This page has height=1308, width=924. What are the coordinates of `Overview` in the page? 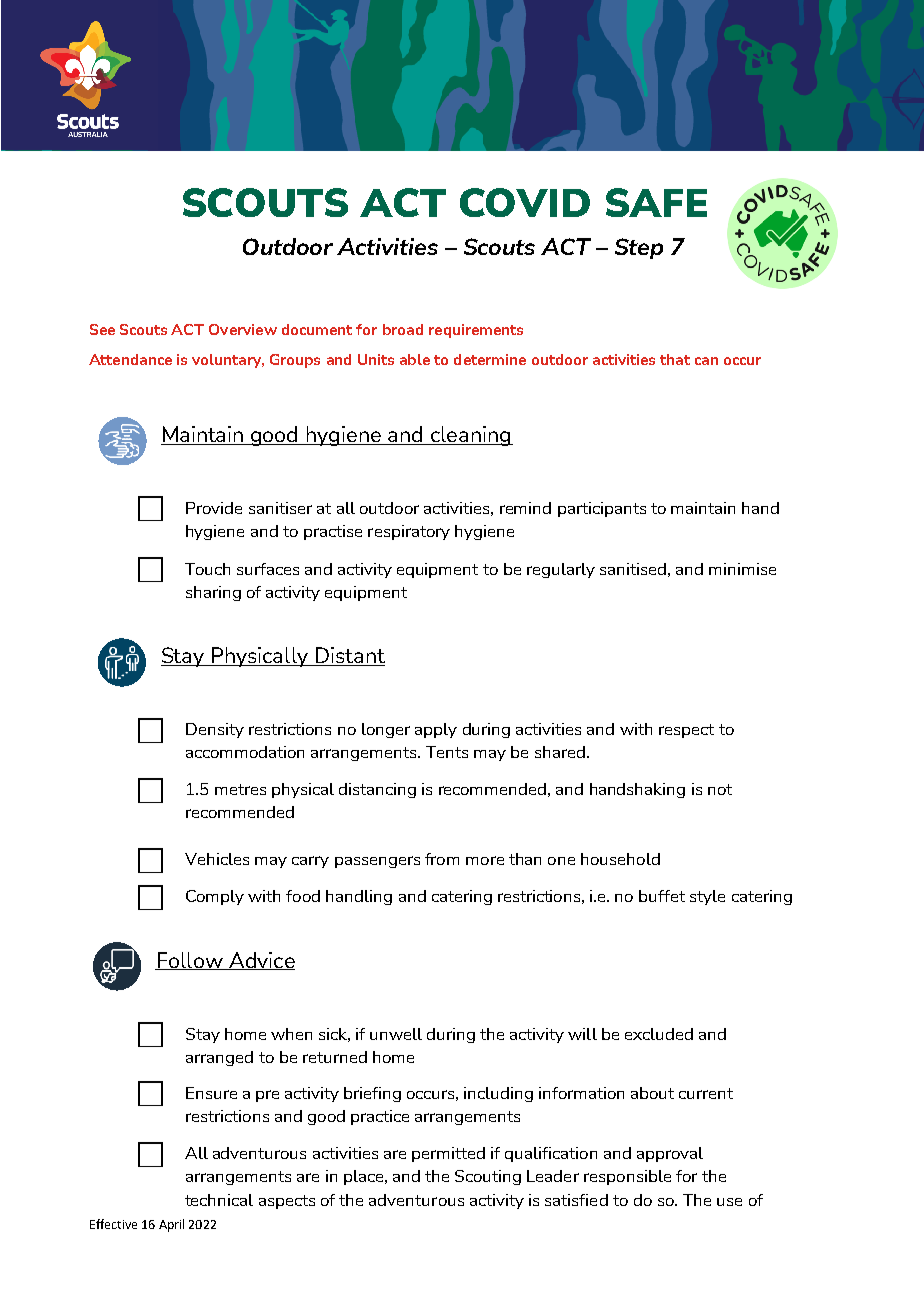 It's located at (243, 329).
